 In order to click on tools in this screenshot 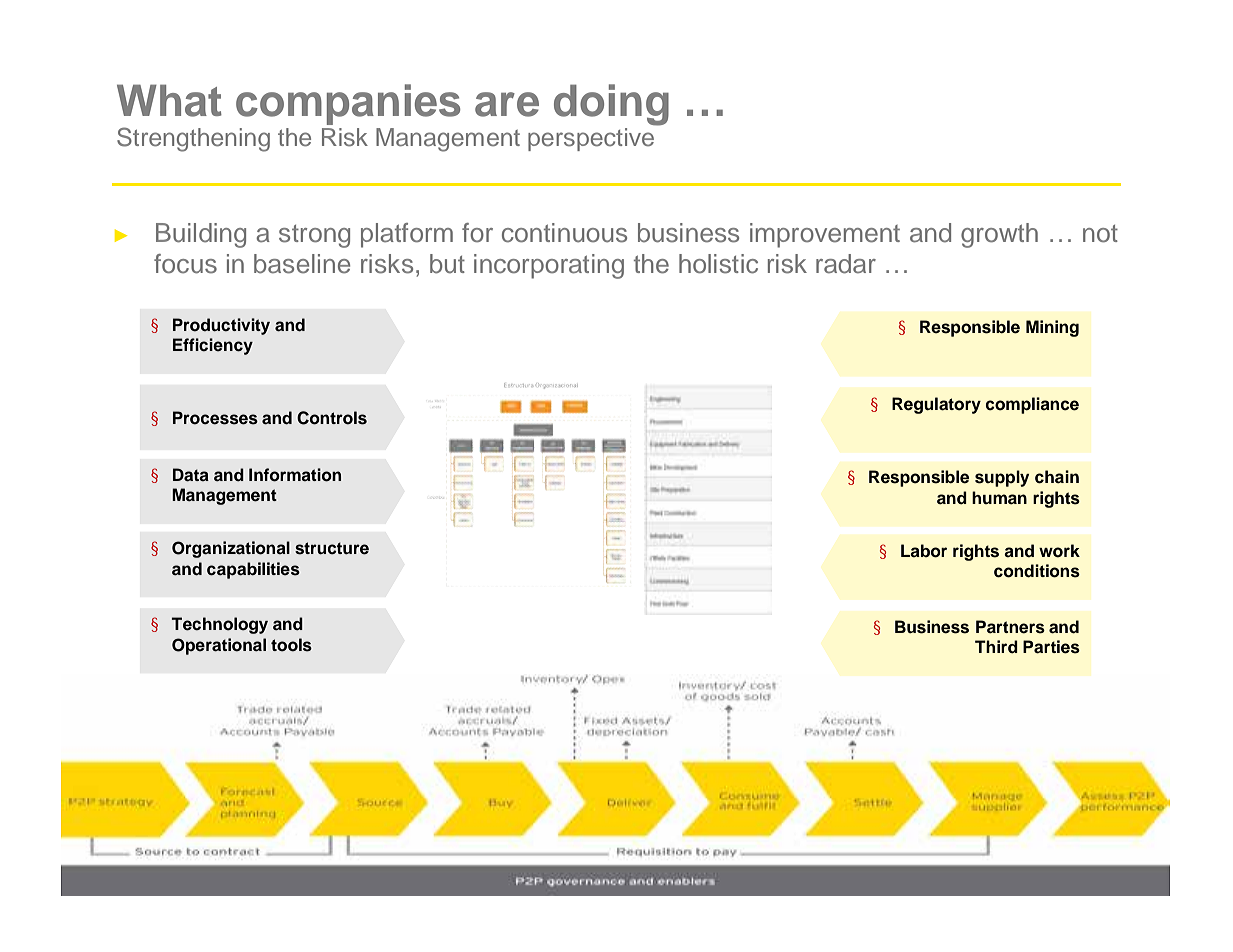, I will do `click(291, 645)`.
